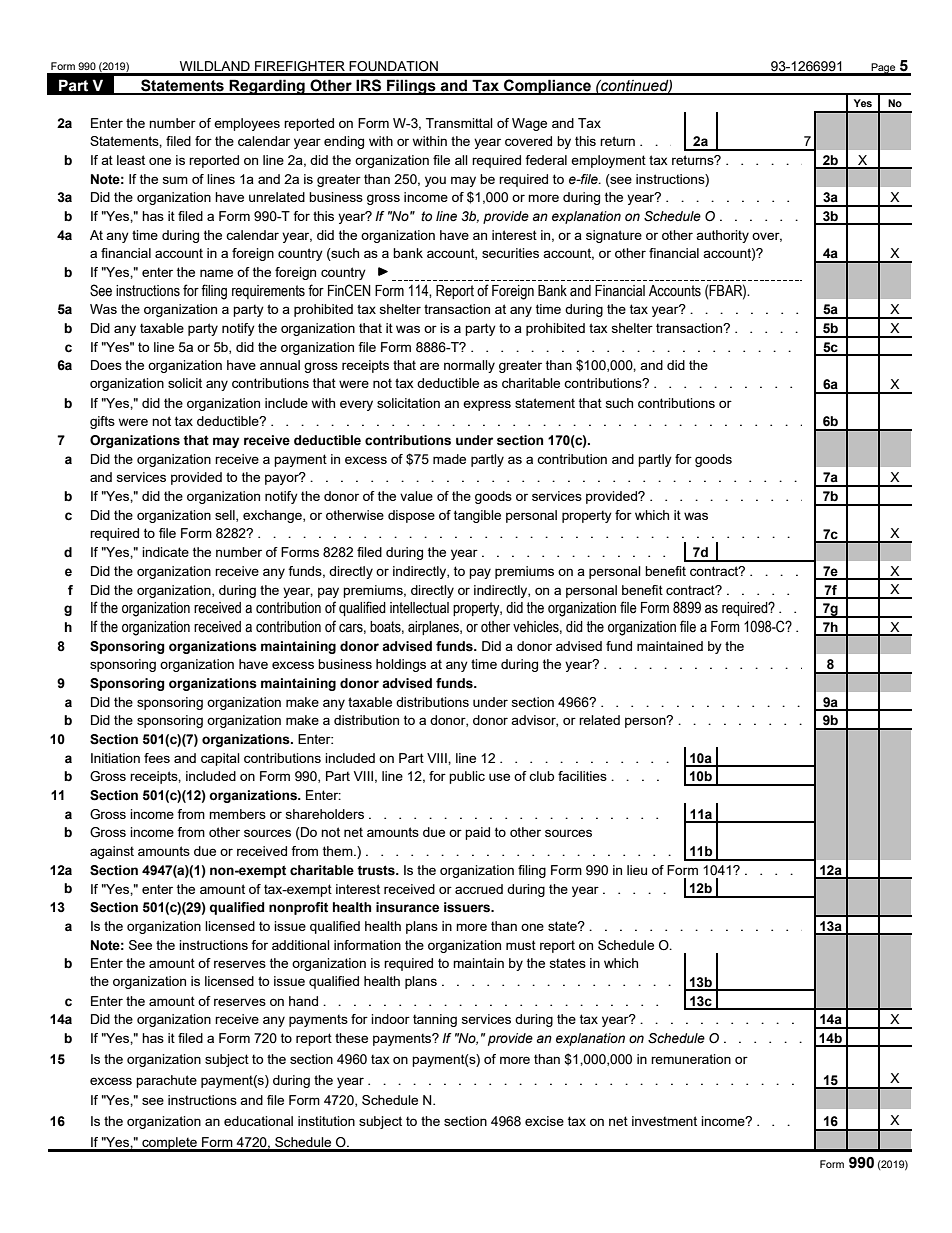 The width and height of the screenshot is (952, 1233). Describe the element at coordinates (469, 366) in the screenshot. I see `normally` at that location.
